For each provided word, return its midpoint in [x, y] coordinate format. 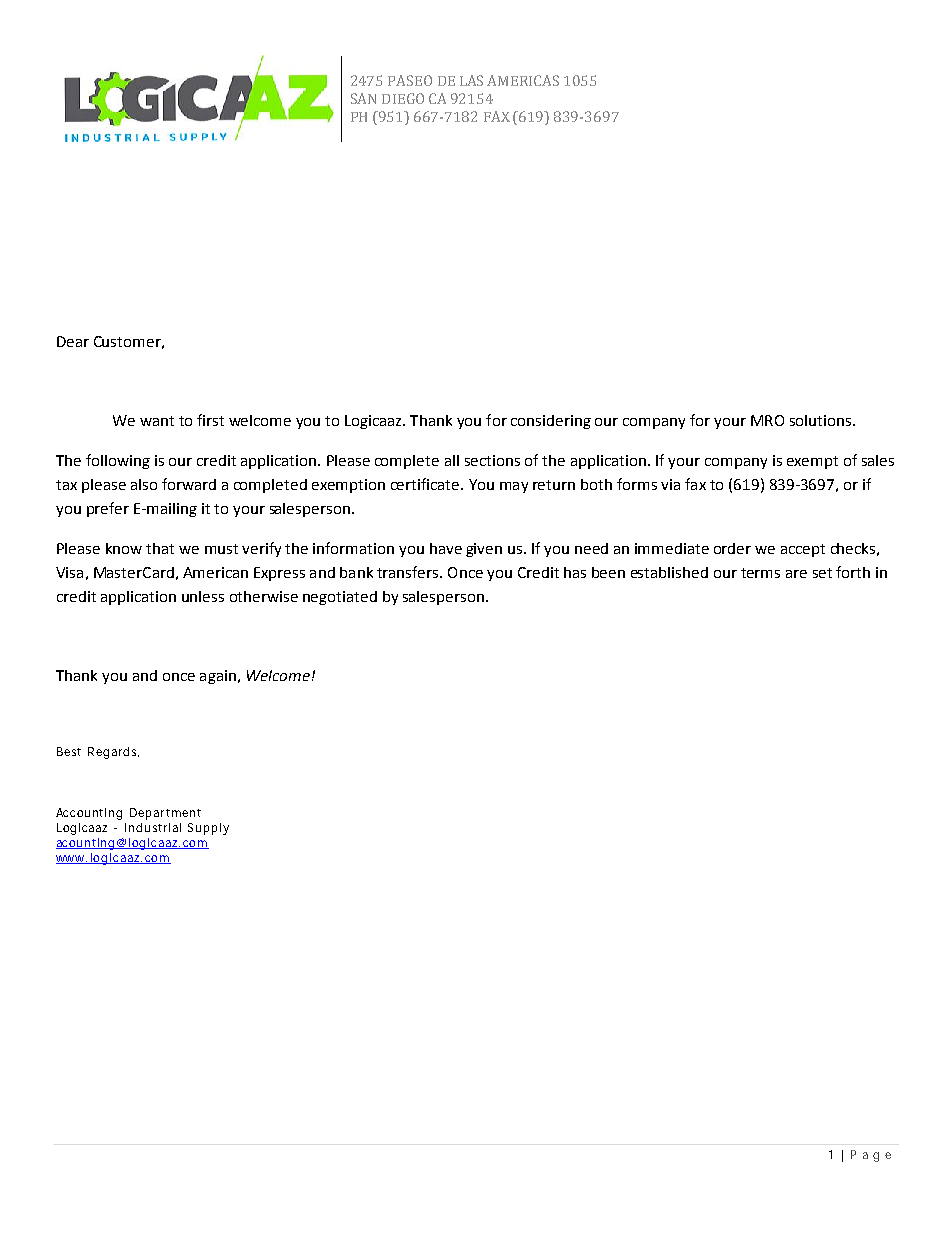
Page [871, 1156]
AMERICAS [523, 80]
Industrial [153, 827]
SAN [363, 98]
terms [760, 573]
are [796, 574]
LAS [471, 80]
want [157, 421]
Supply [208, 829]
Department [165, 814]
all [452, 460]
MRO [767, 420]
